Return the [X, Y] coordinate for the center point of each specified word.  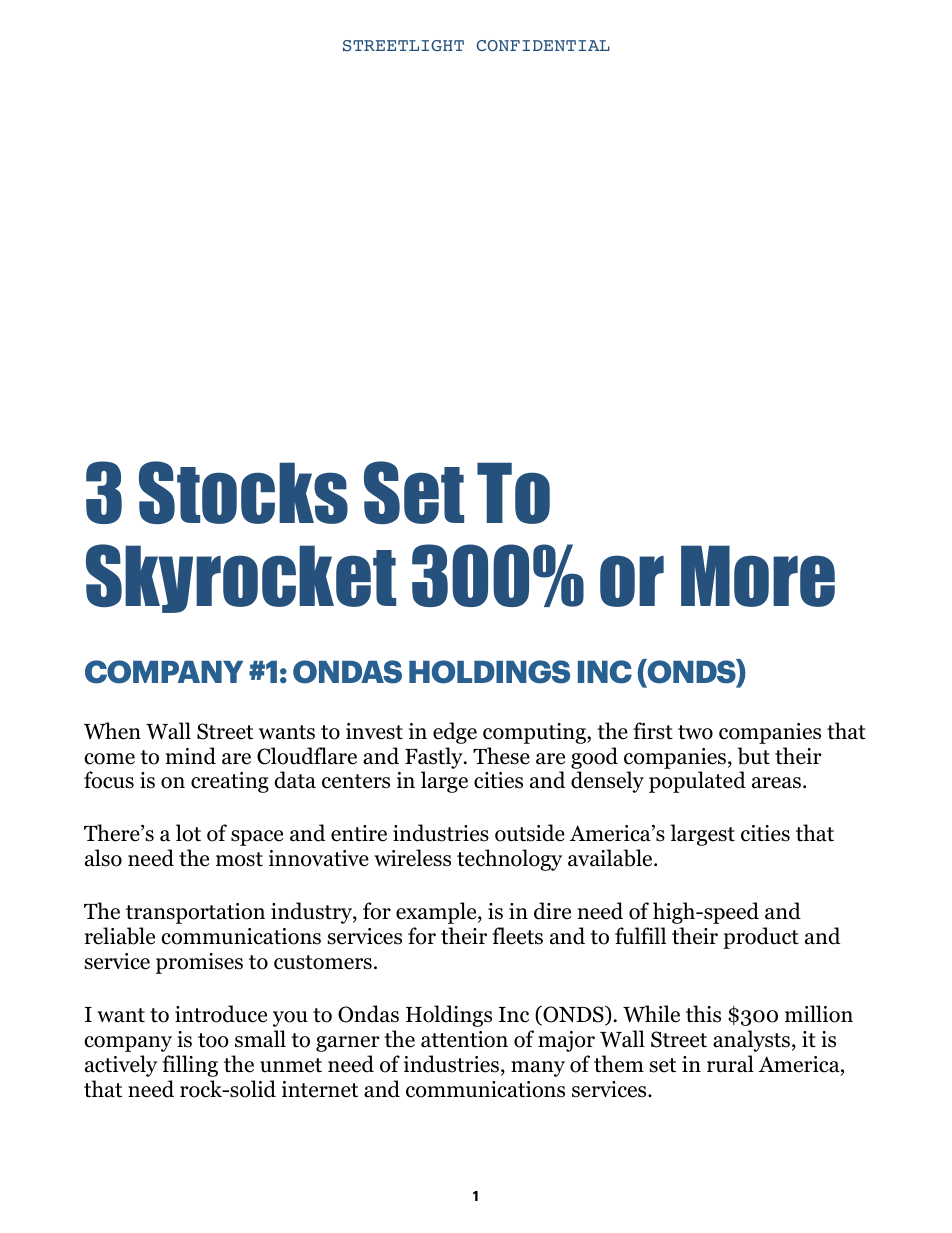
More [758, 576]
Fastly [435, 758]
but [753, 756]
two [695, 732]
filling [190, 1066]
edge [455, 733]
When [112, 731]
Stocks [243, 492]
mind [191, 756]
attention [464, 1039]
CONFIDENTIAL [543, 45]
